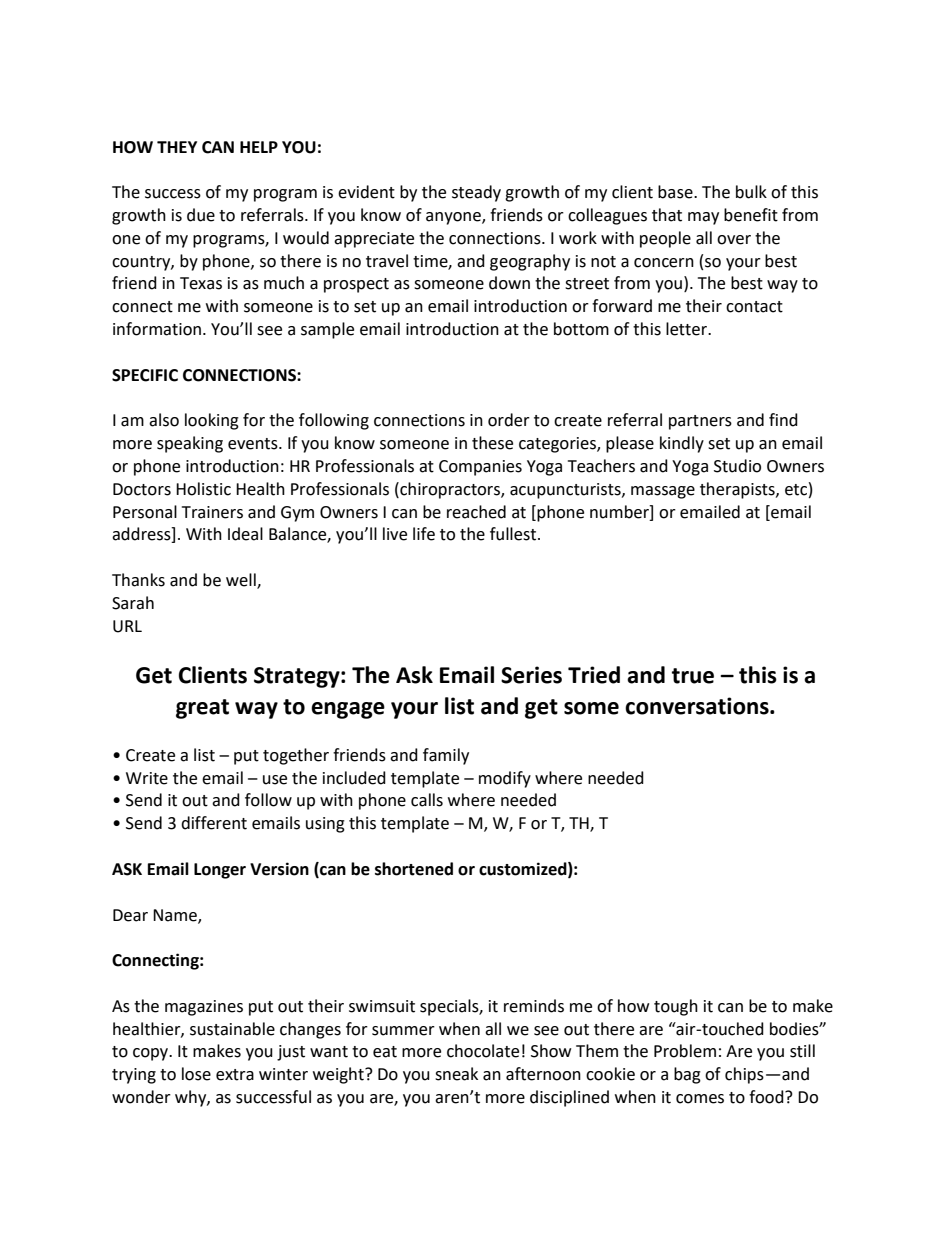 Image resolution: width=952 pixels, height=1233 pixels. What do you see at coordinates (190, 444) in the document?
I see `speaking` at bounding box center [190, 444].
